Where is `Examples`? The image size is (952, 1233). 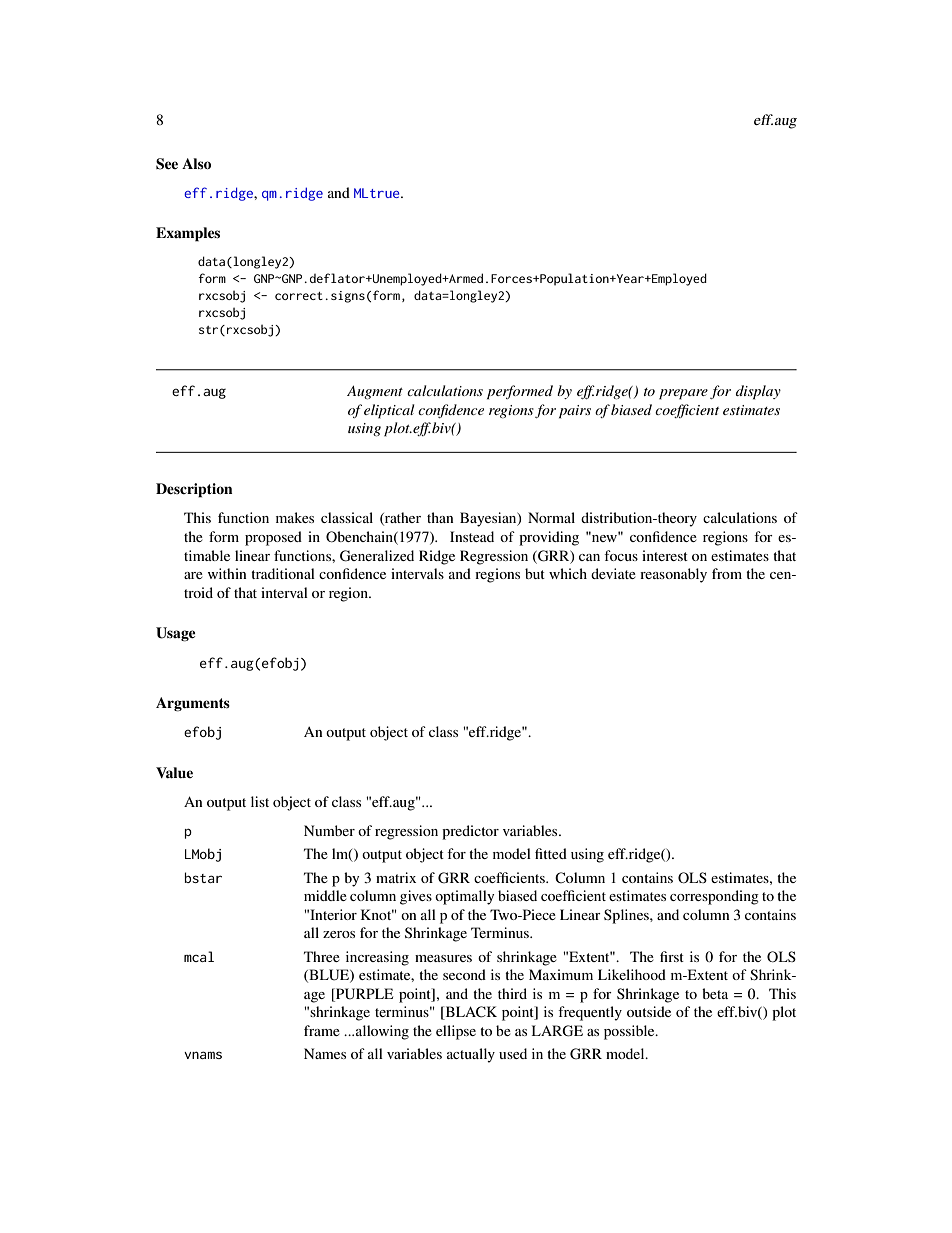 Examples is located at coordinates (188, 234).
